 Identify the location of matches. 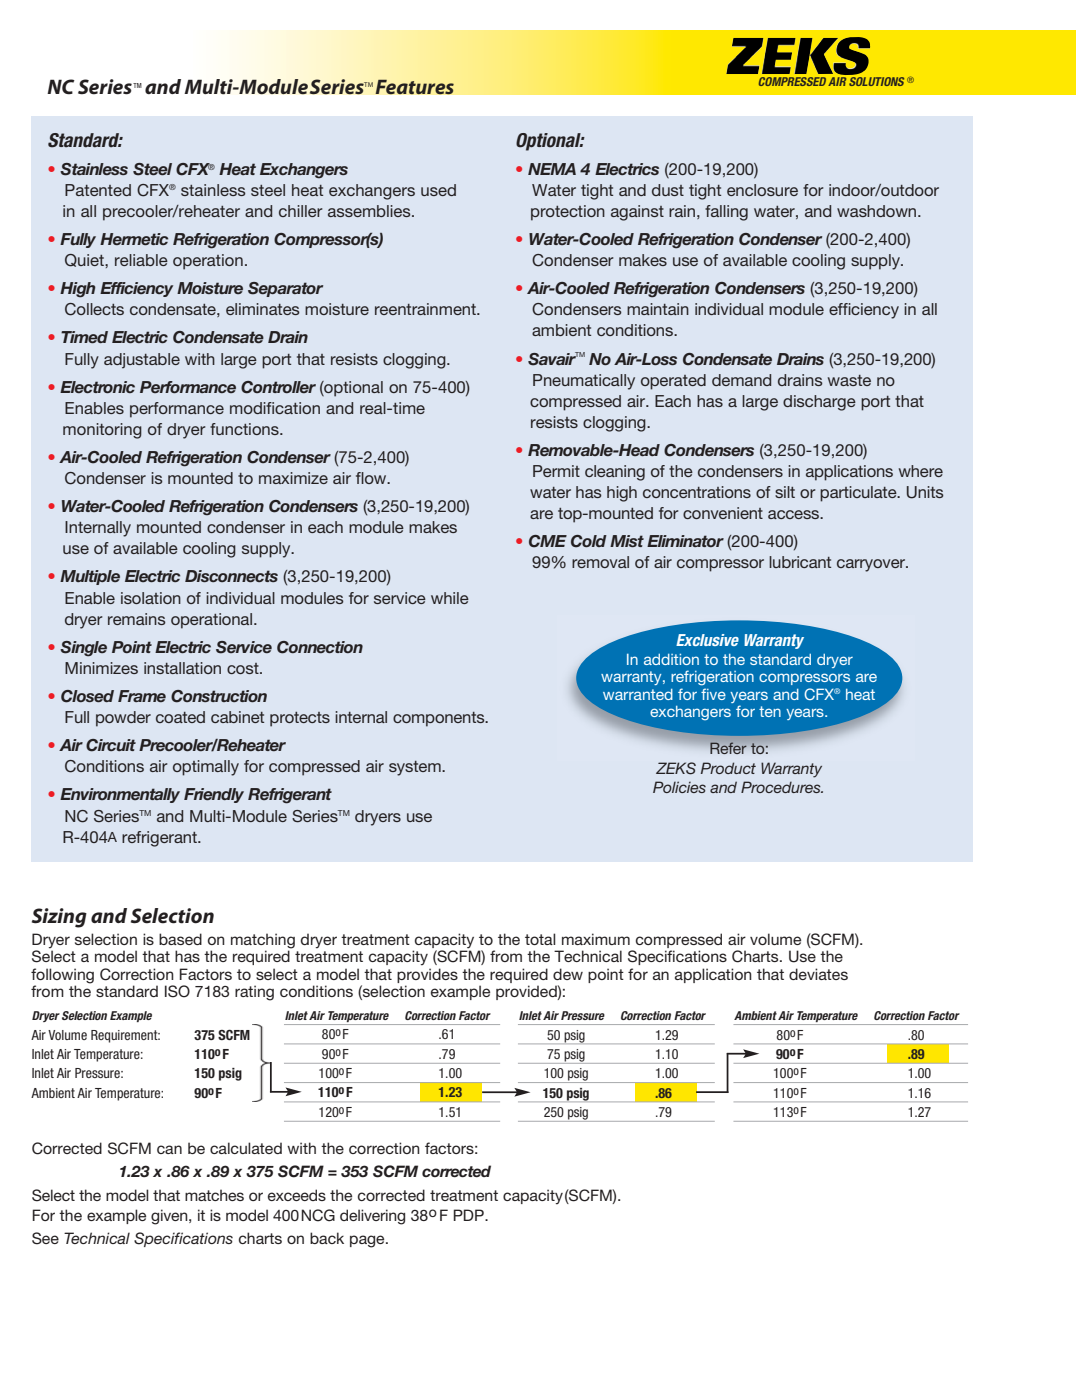
(214, 1195).
